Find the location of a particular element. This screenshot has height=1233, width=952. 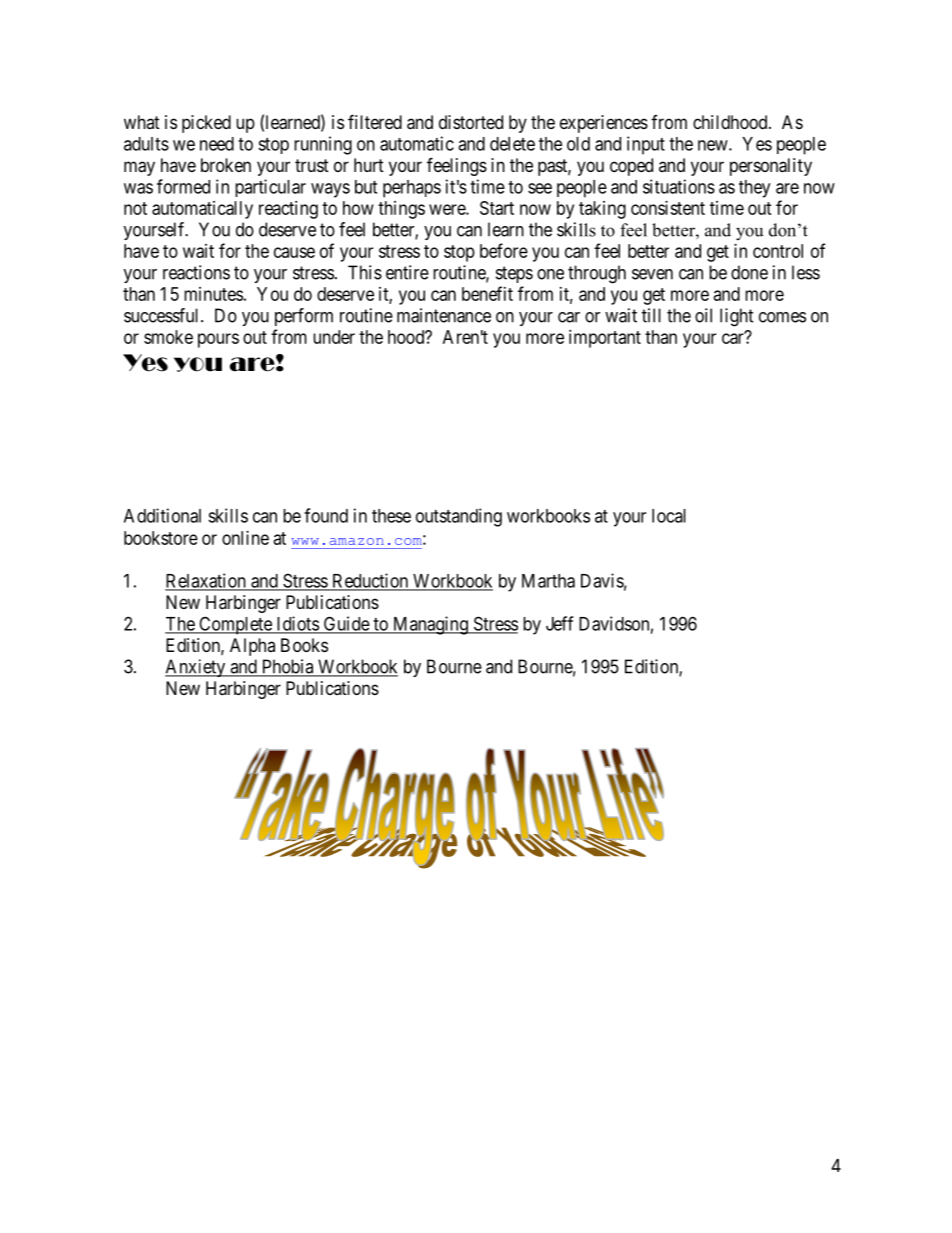

distorted is located at coordinates (471, 122).
